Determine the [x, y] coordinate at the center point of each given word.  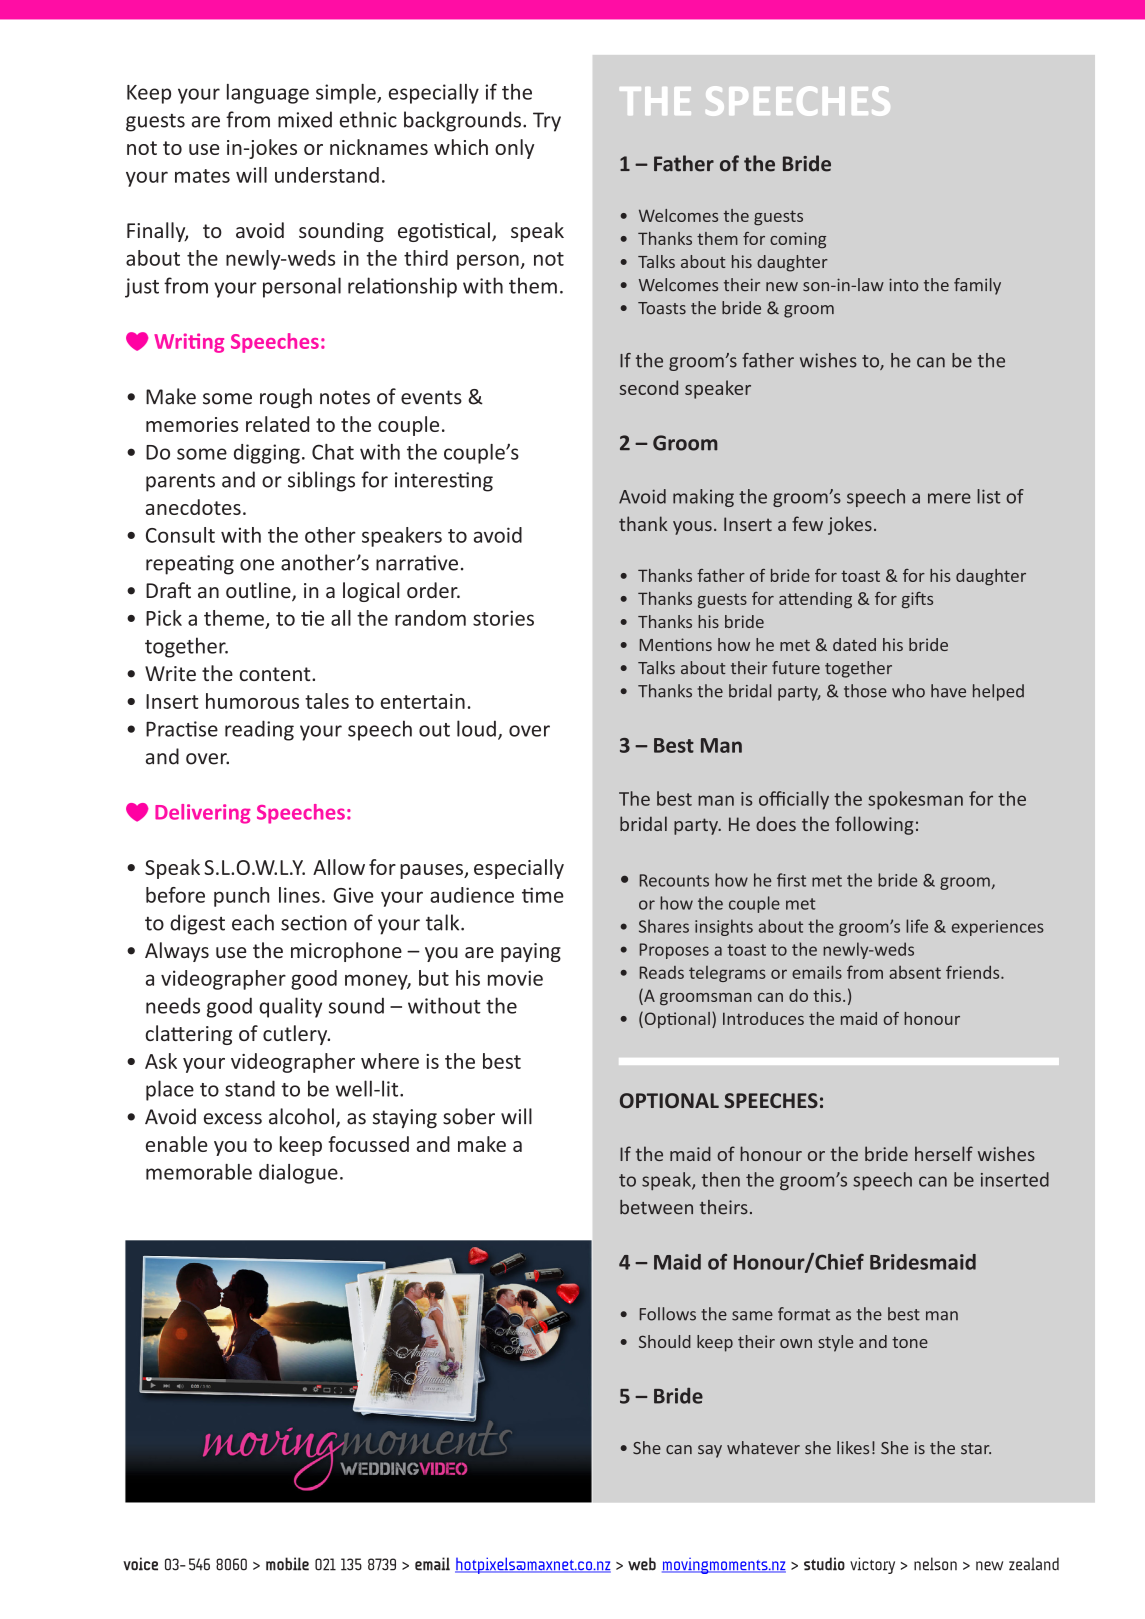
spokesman [915, 800]
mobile [287, 1564]
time [543, 895]
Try [547, 122]
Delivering [203, 814]
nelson [935, 1564]
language [268, 94]
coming [798, 240]
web [642, 1564]
